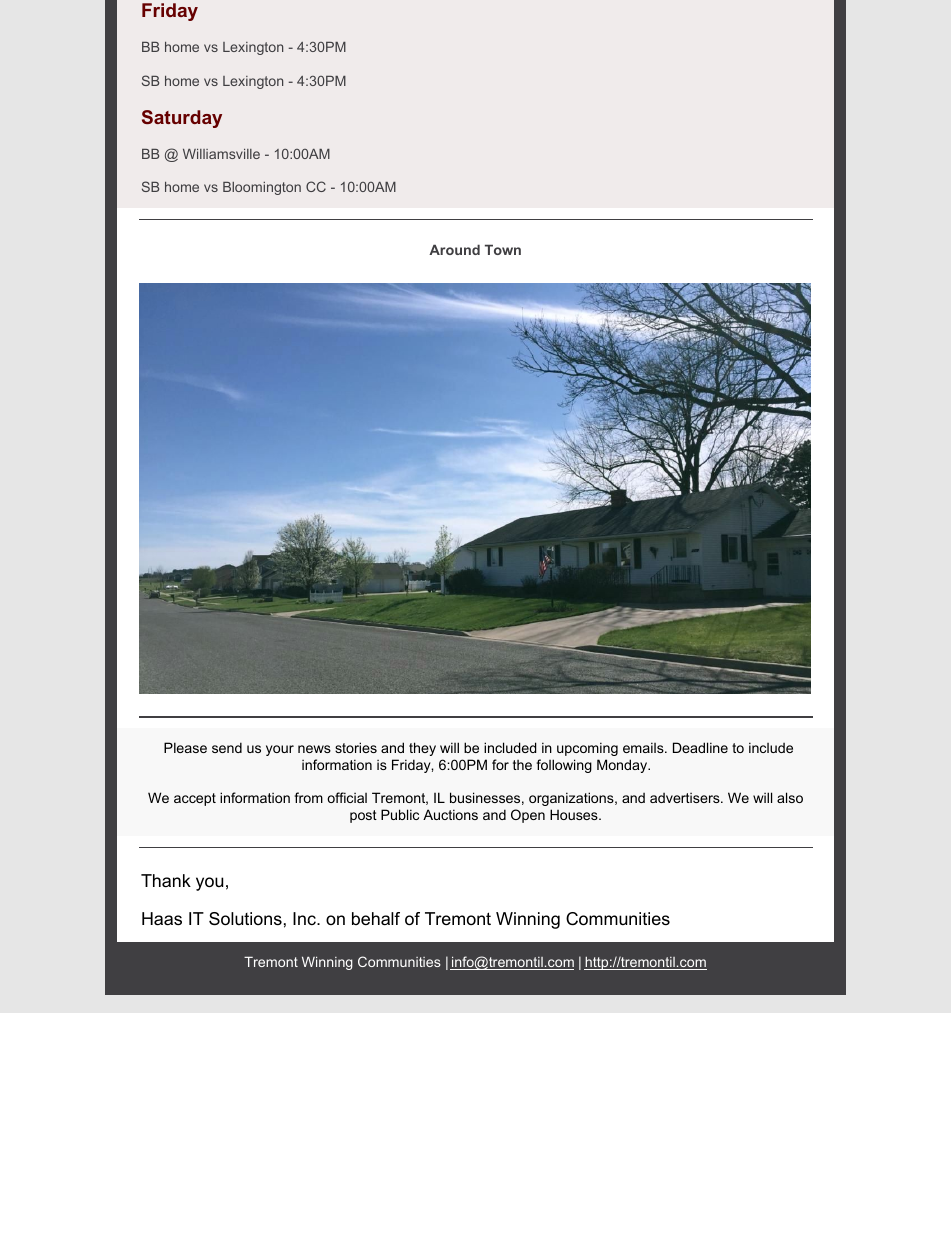 This screenshot has height=1233, width=952. I want to click on behalf, so click(376, 918).
